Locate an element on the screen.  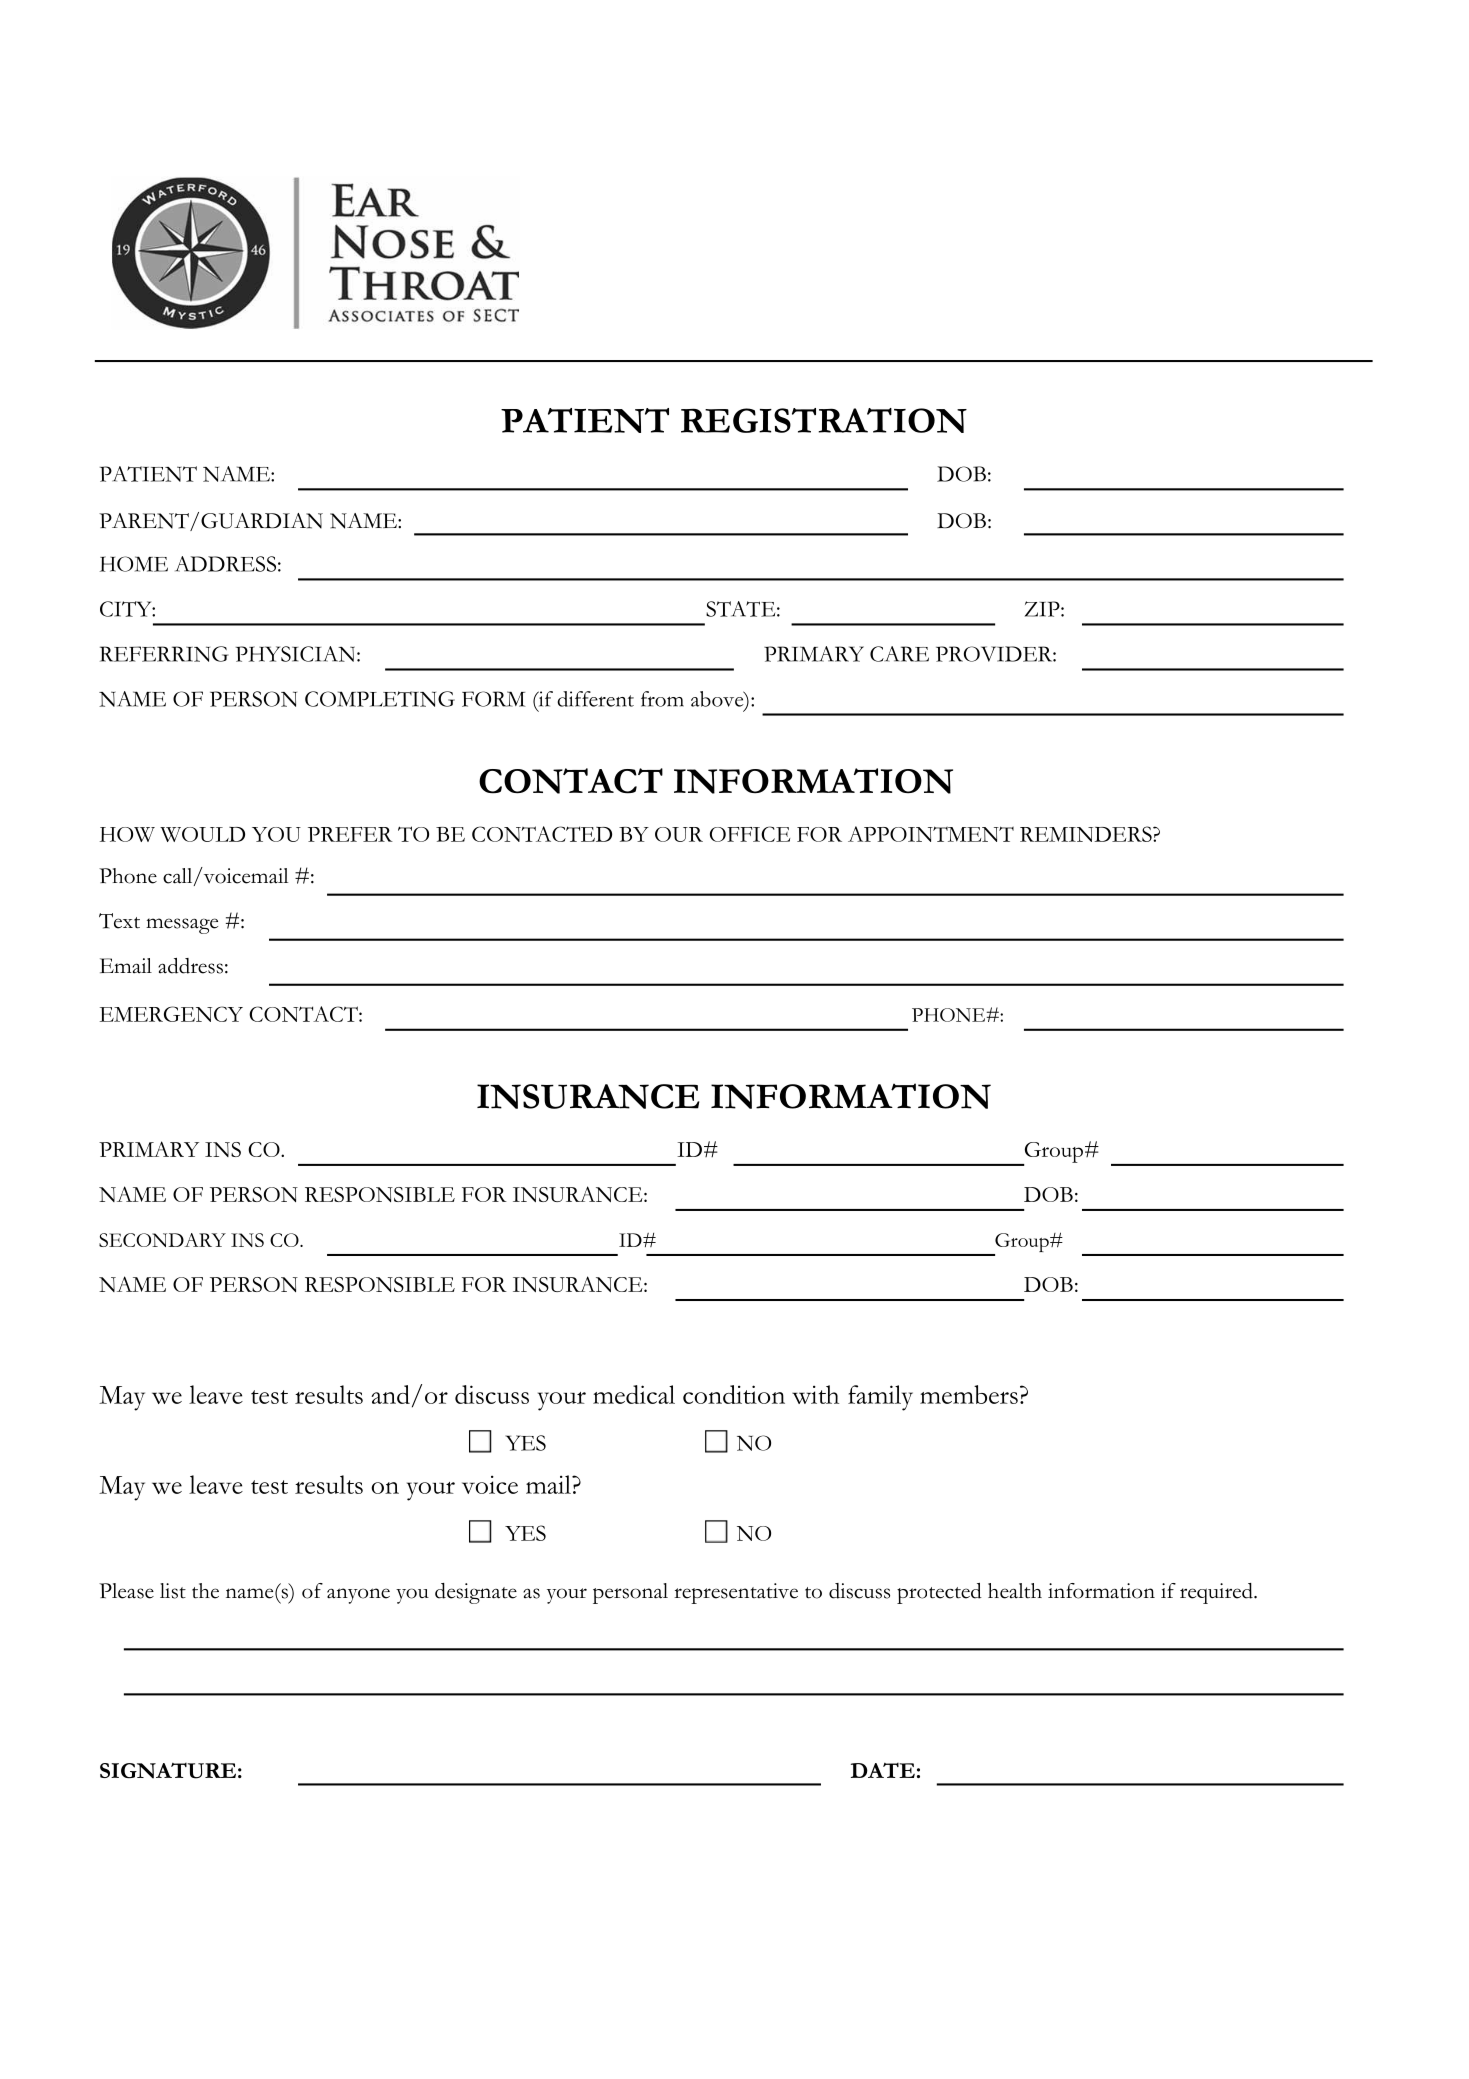
HOME is located at coordinates (134, 564).
